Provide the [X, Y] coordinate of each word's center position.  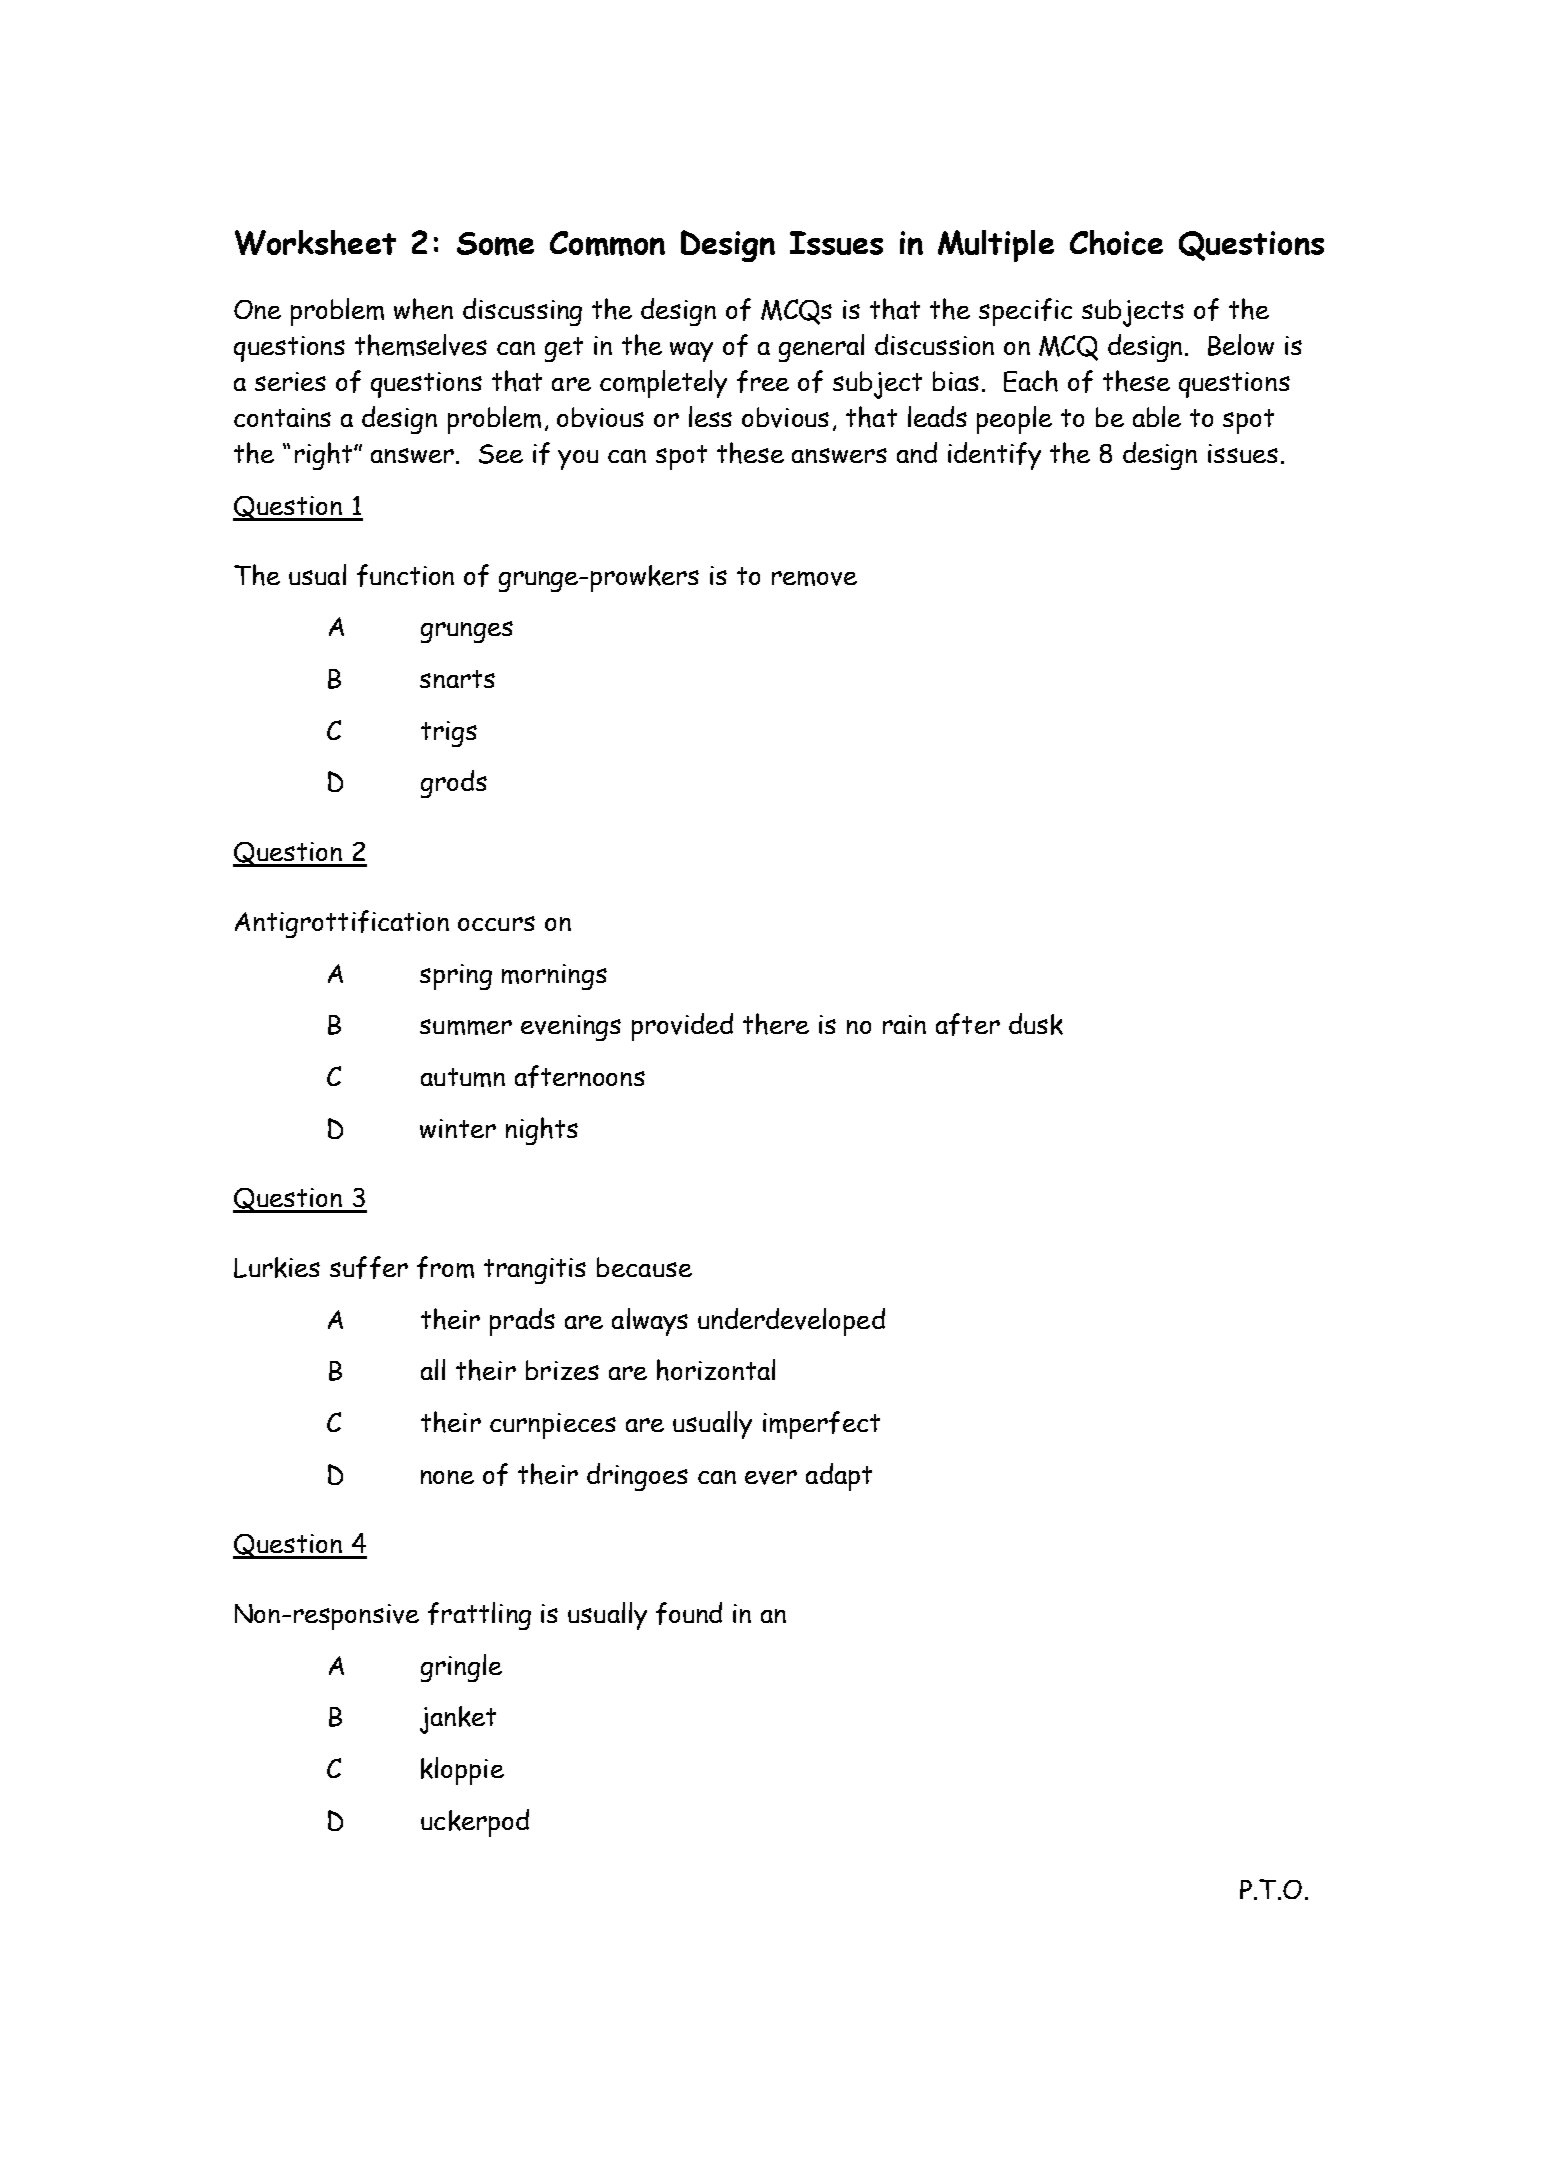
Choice [1116, 242]
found [689, 1613]
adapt [839, 1477]
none [447, 1477]
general [821, 348]
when [423, 309]
